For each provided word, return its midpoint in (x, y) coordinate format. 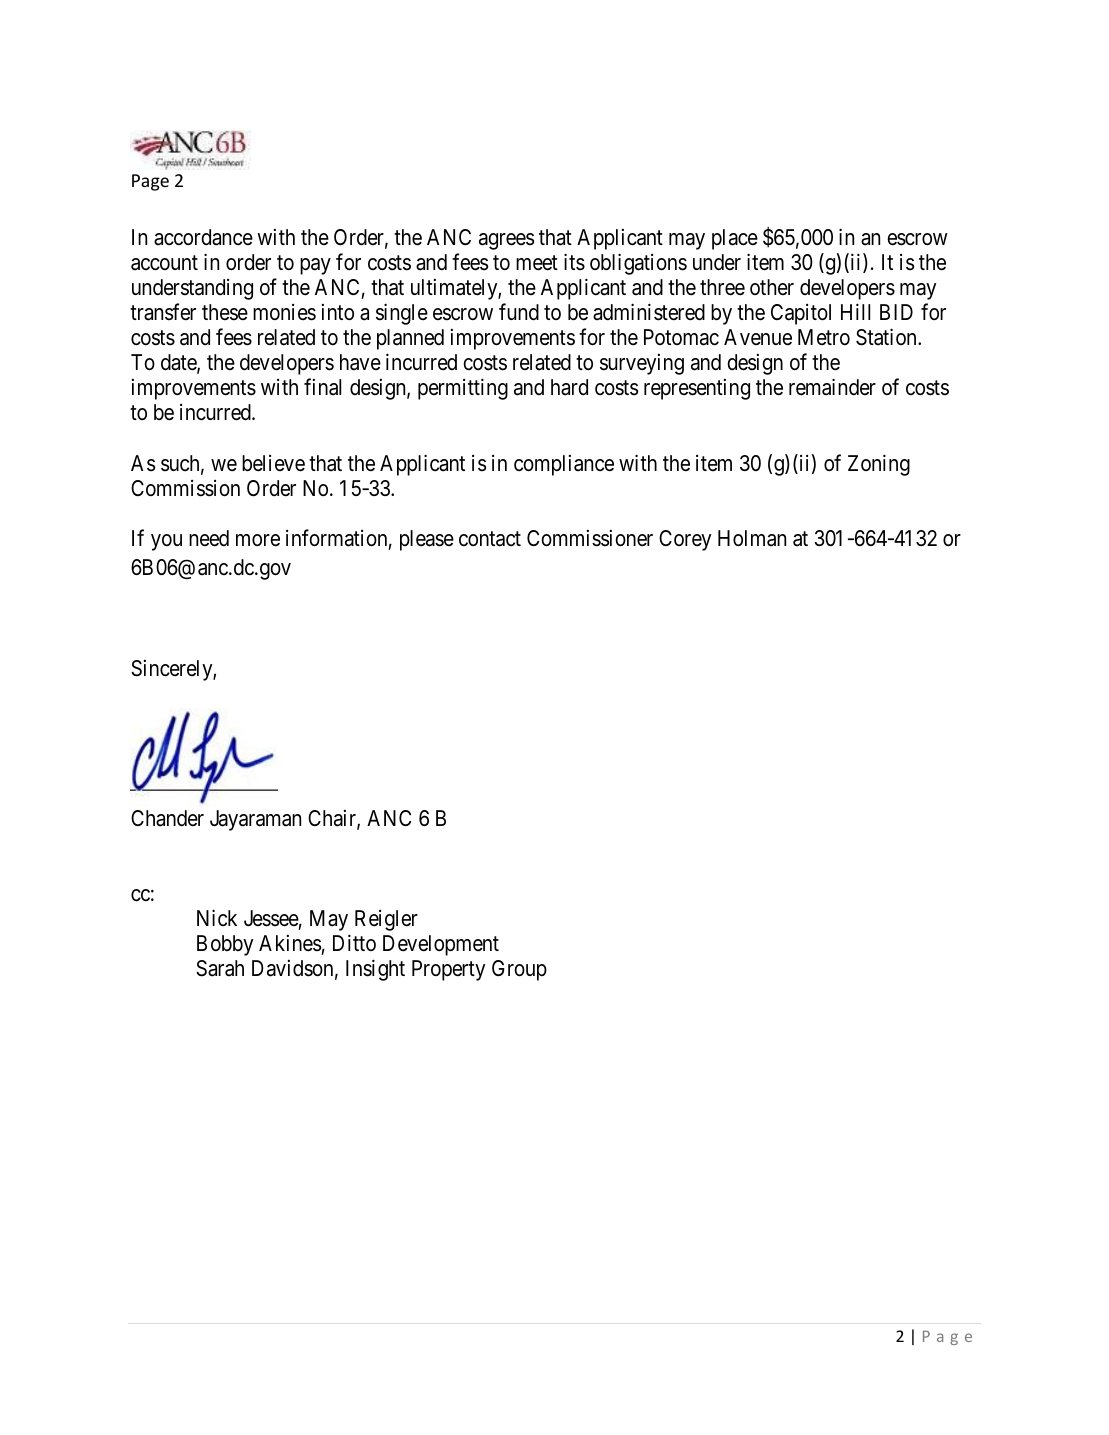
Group (519, 970)
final (322, 387)
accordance (203, 237)
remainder (832, 387)
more (258, 540)
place (735, 239)
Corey (685, 540)
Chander (167, 818)
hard (569, 387)
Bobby (225, 945)
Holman (752, 538)
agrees (506, 241)
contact (490, 539)
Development (441, 945)
